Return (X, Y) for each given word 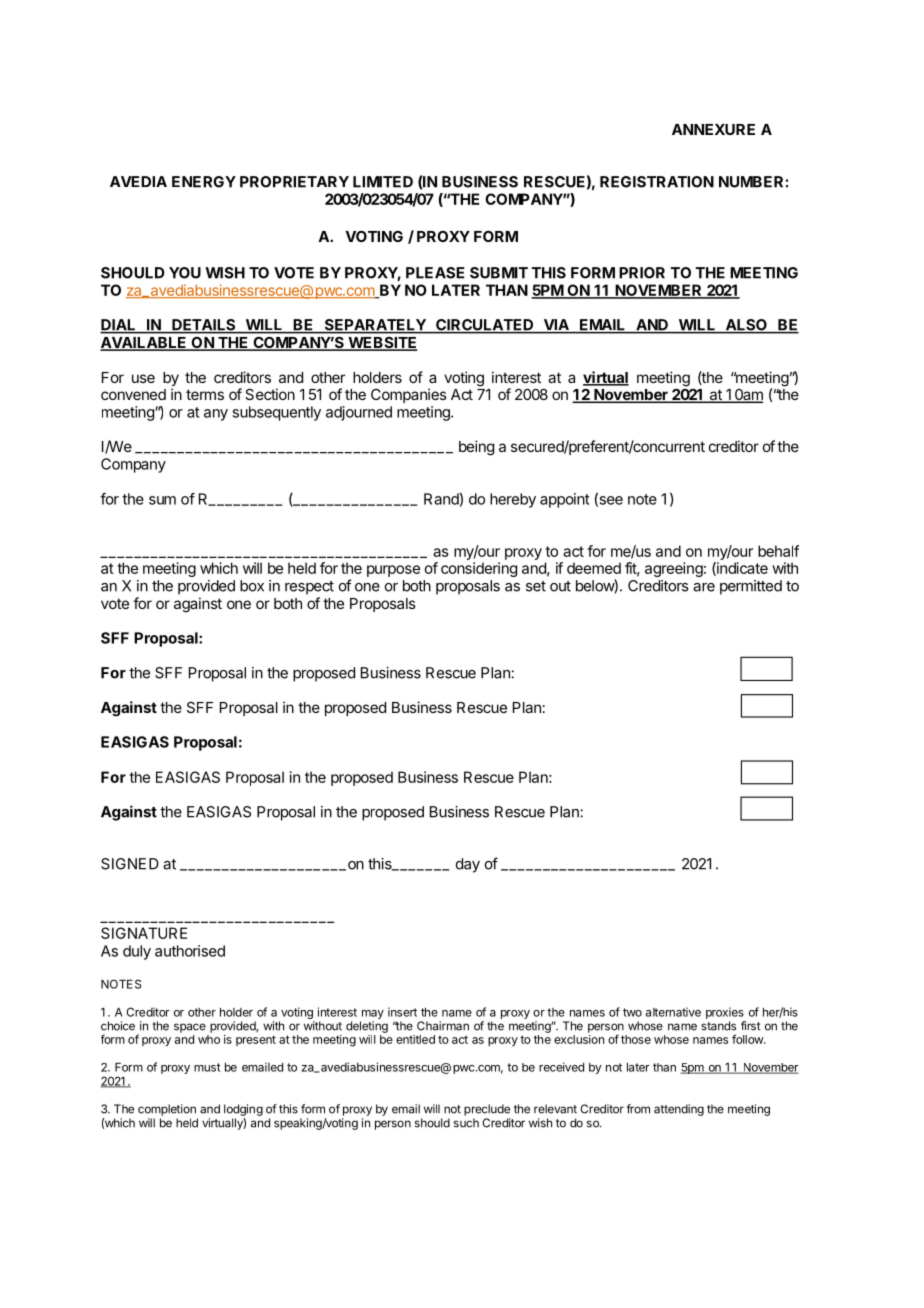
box (252, 586)
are (704, 587)
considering (479, 569)
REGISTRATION (657, 182)
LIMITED (383, 182)
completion (167, 1110)
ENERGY (204, 182)
